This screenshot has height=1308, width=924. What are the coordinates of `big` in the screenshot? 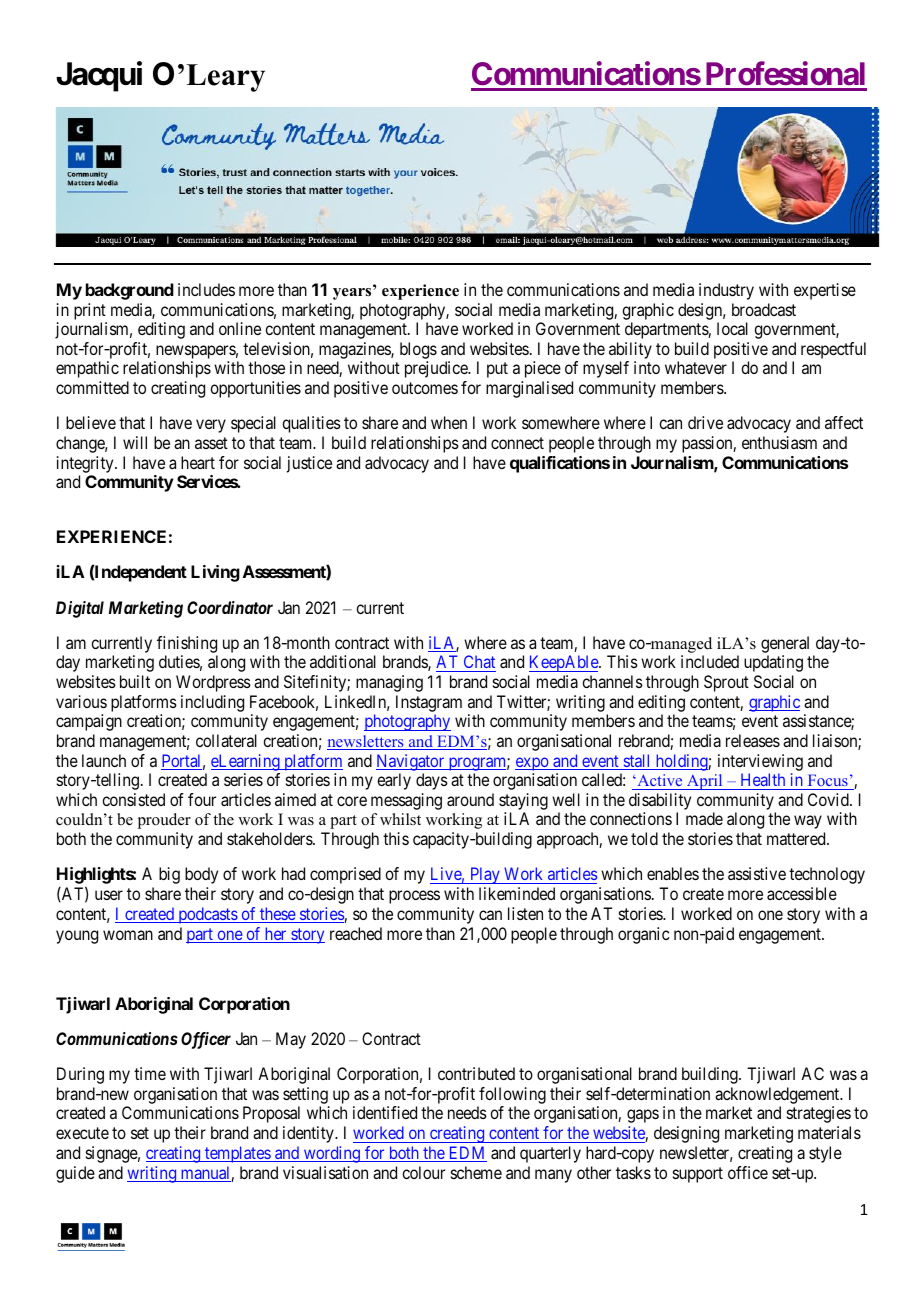 It's located at (169, 875).
